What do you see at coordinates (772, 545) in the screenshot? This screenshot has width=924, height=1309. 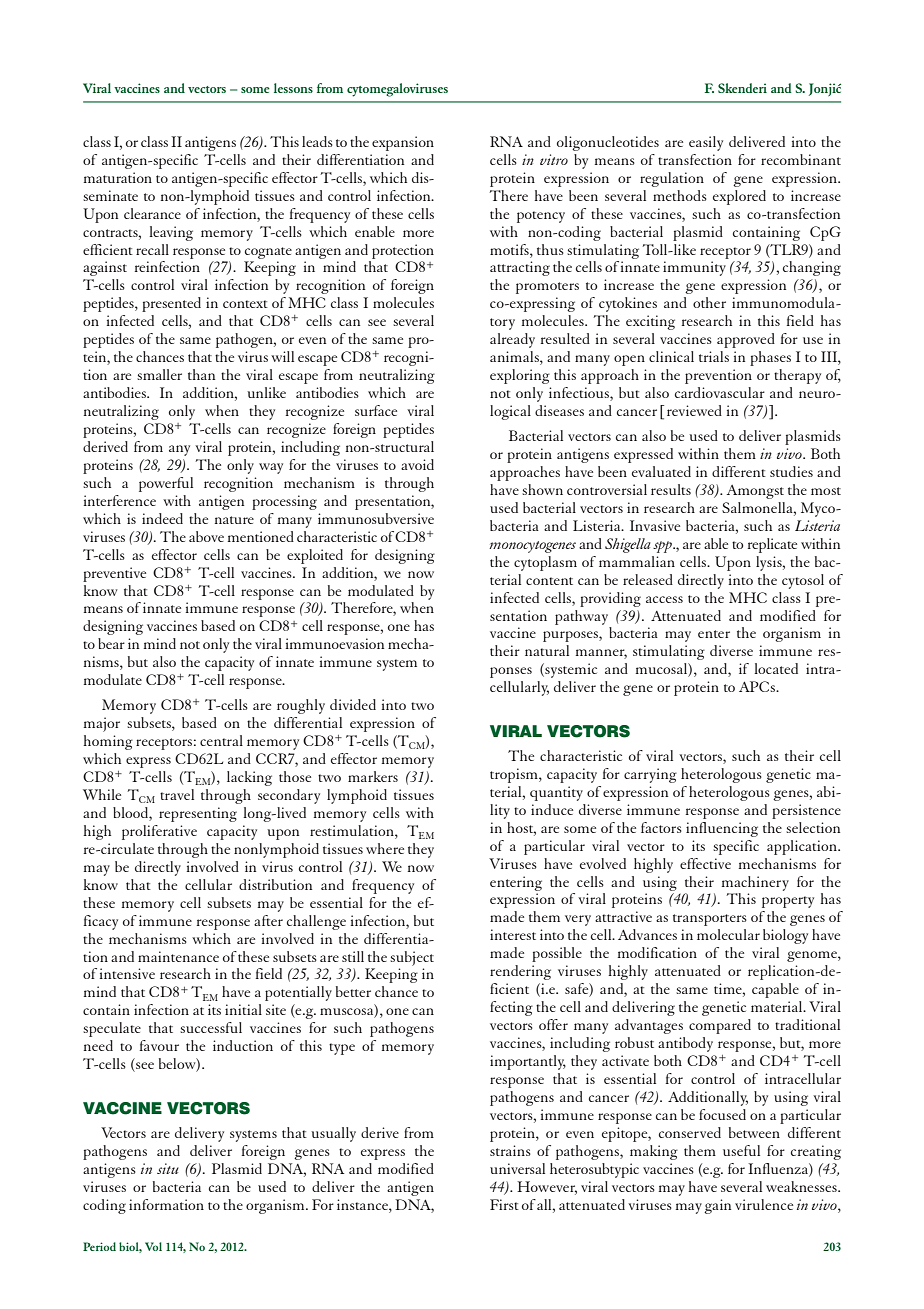 I see `replicate` at bounding box center [772, 545].
